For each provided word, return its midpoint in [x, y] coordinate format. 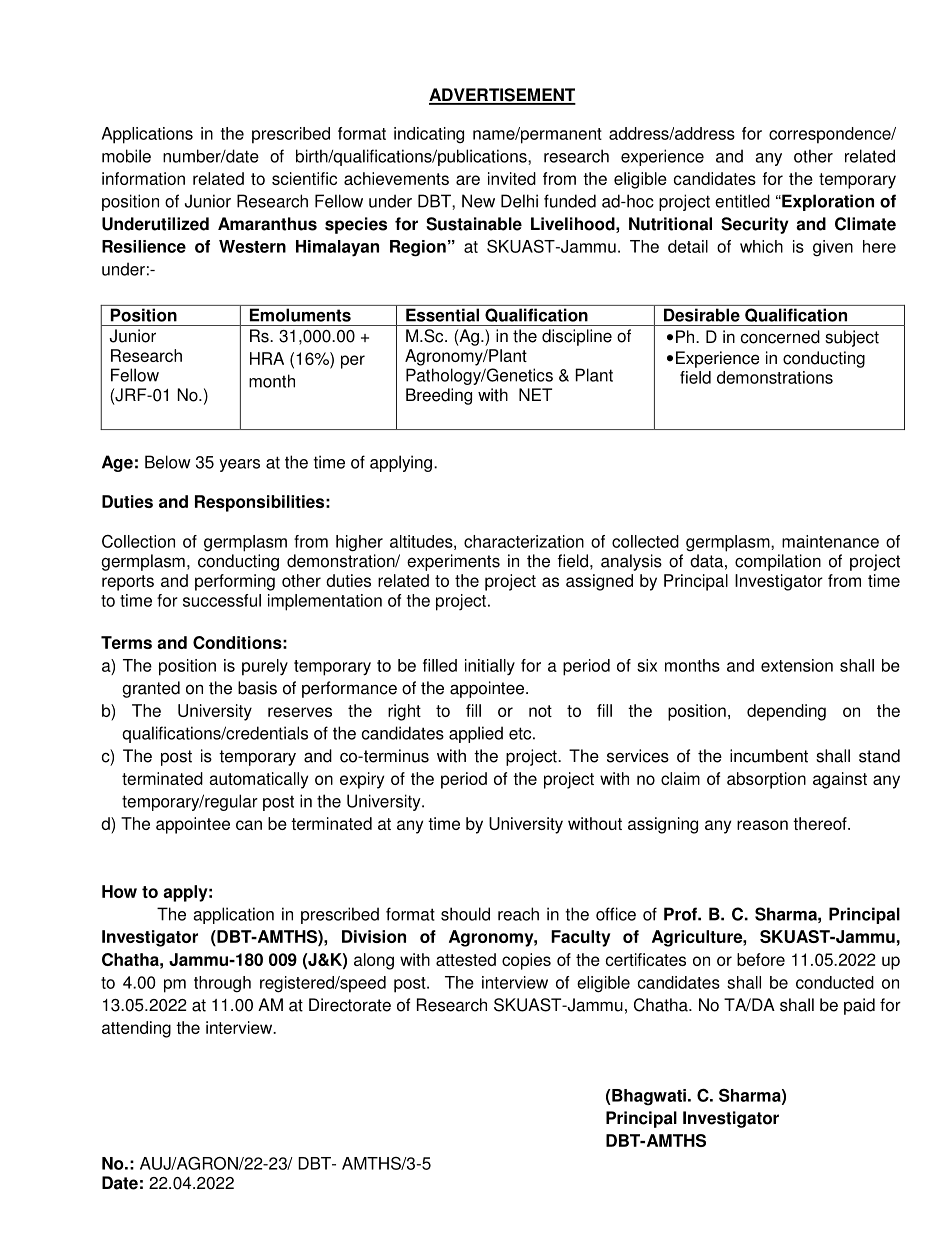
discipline [577, 337]
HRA [267, 358]
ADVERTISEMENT [502, 96]
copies [526, 961]
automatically [258, 780]
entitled [742, 201]
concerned [780, 337]
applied [476, 734]
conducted [835, 982]
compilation [778, 562]
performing [235, 582]
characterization [524, 541]
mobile [126, 156]
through [222, 984]
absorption [766, 780]
